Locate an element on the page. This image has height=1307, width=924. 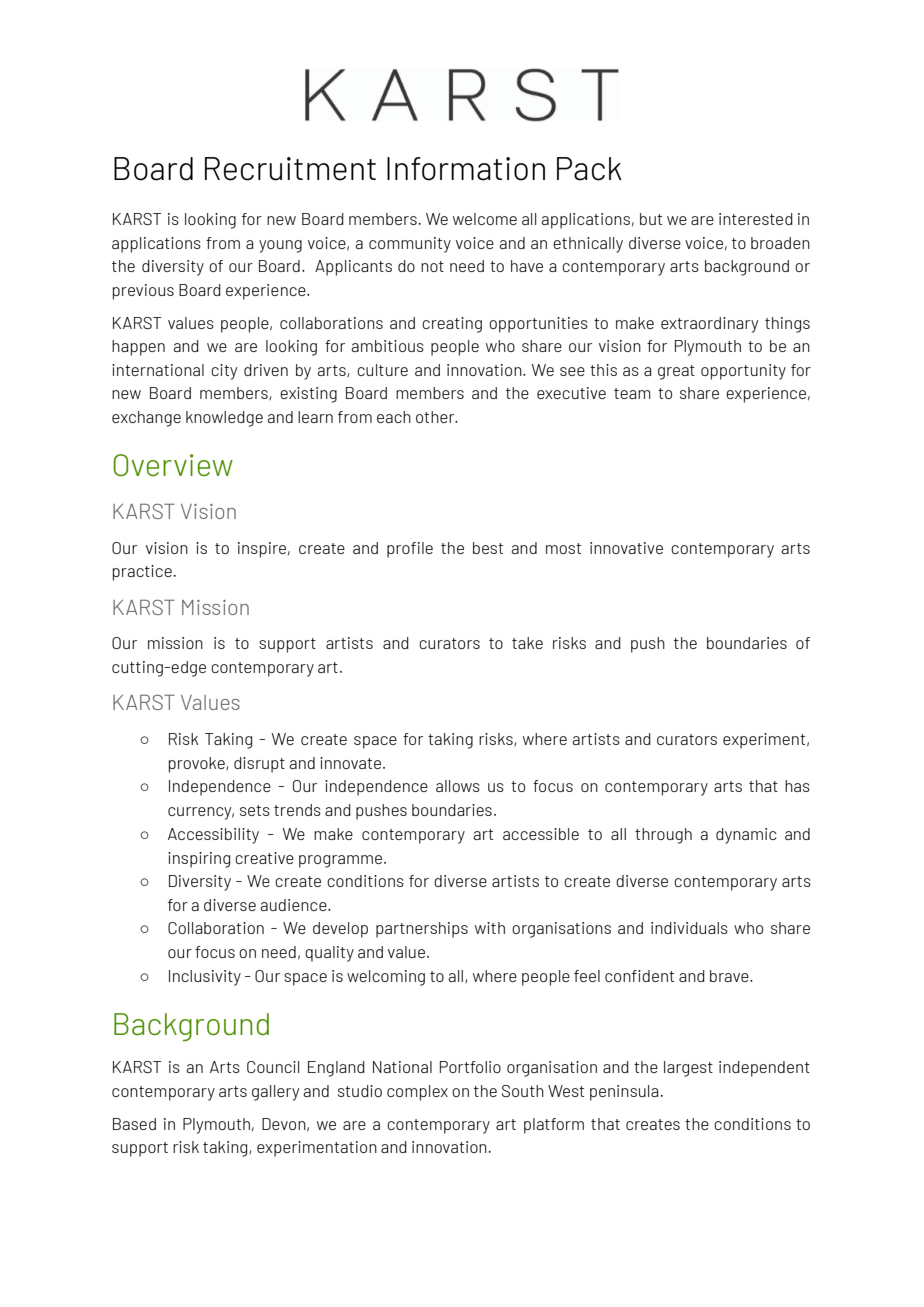
dynamic is located at coordinates (746, 836).
